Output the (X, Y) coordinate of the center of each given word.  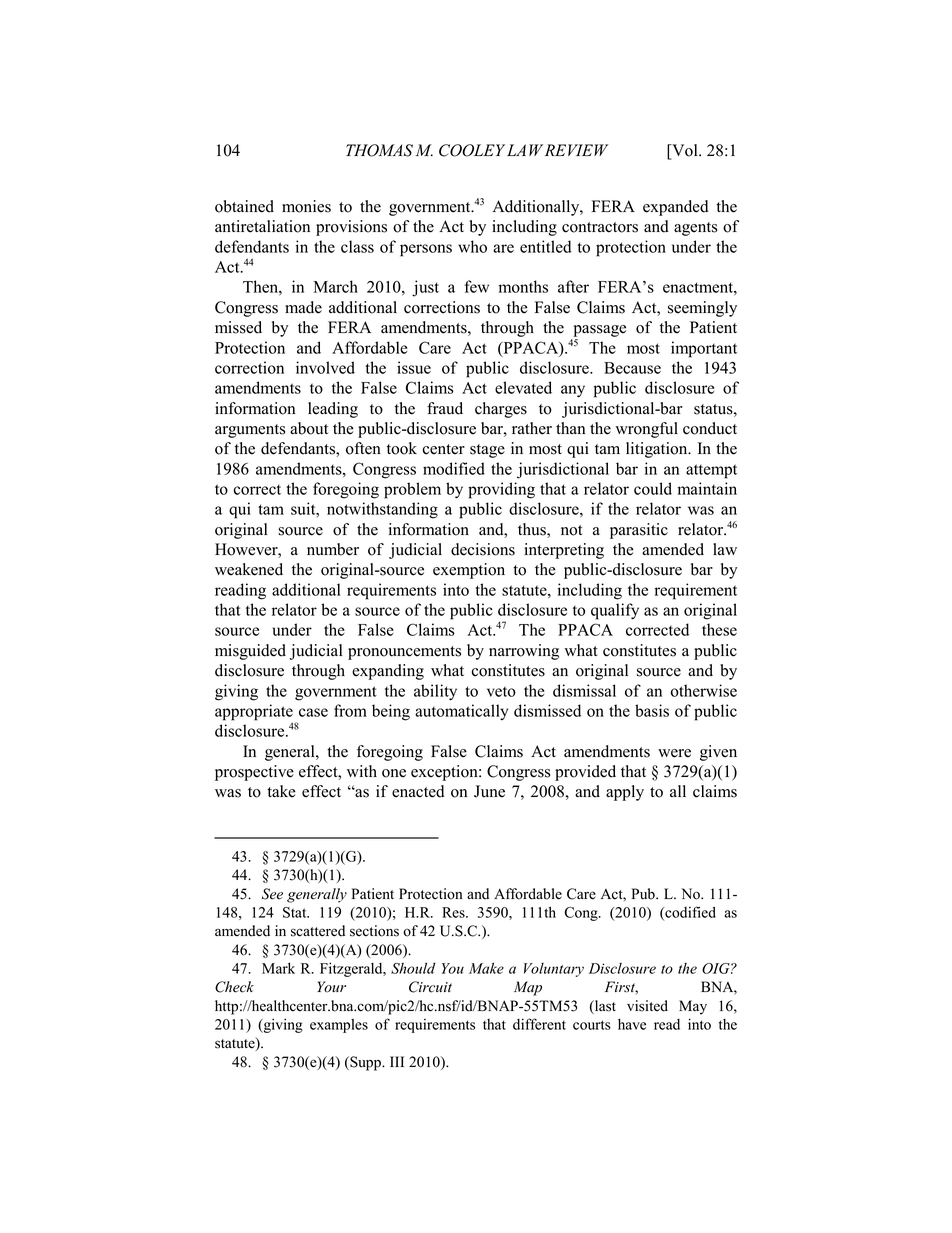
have (632, 1024)
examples (339, 1026)
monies (306, 206)
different (539, 1024)
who (472, 246)
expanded (675, 208)
